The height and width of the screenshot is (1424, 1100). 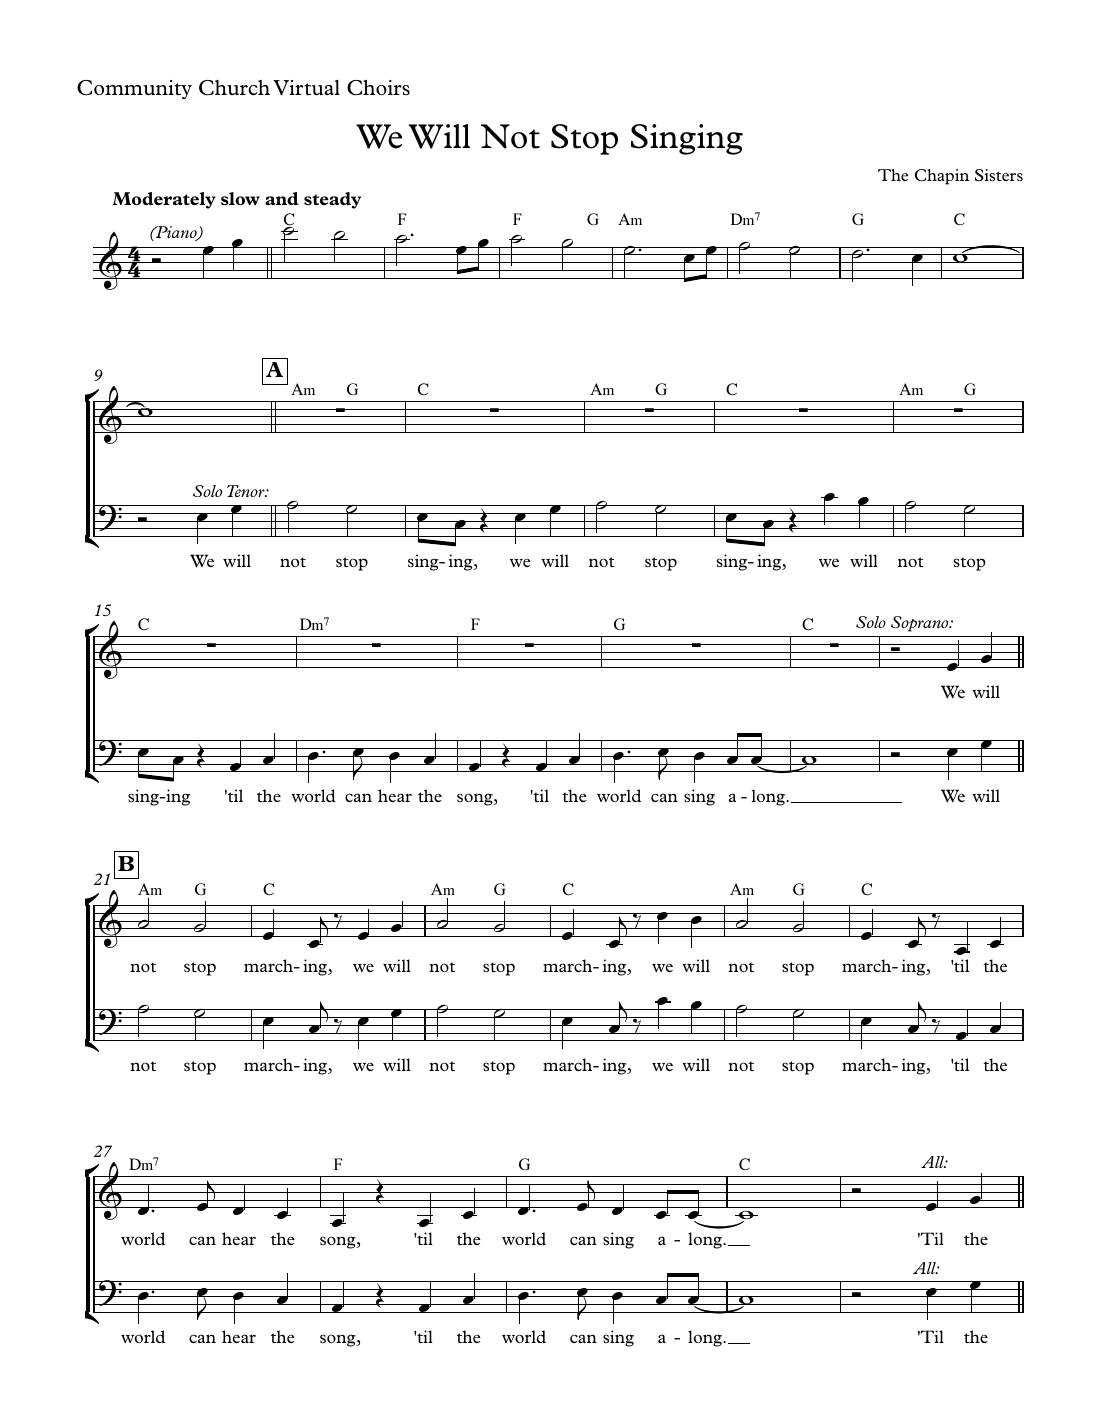 What do you see at coordinates (921, 624) in the screenshot?
I see `Soprano` at bounding box center [921, 624].
